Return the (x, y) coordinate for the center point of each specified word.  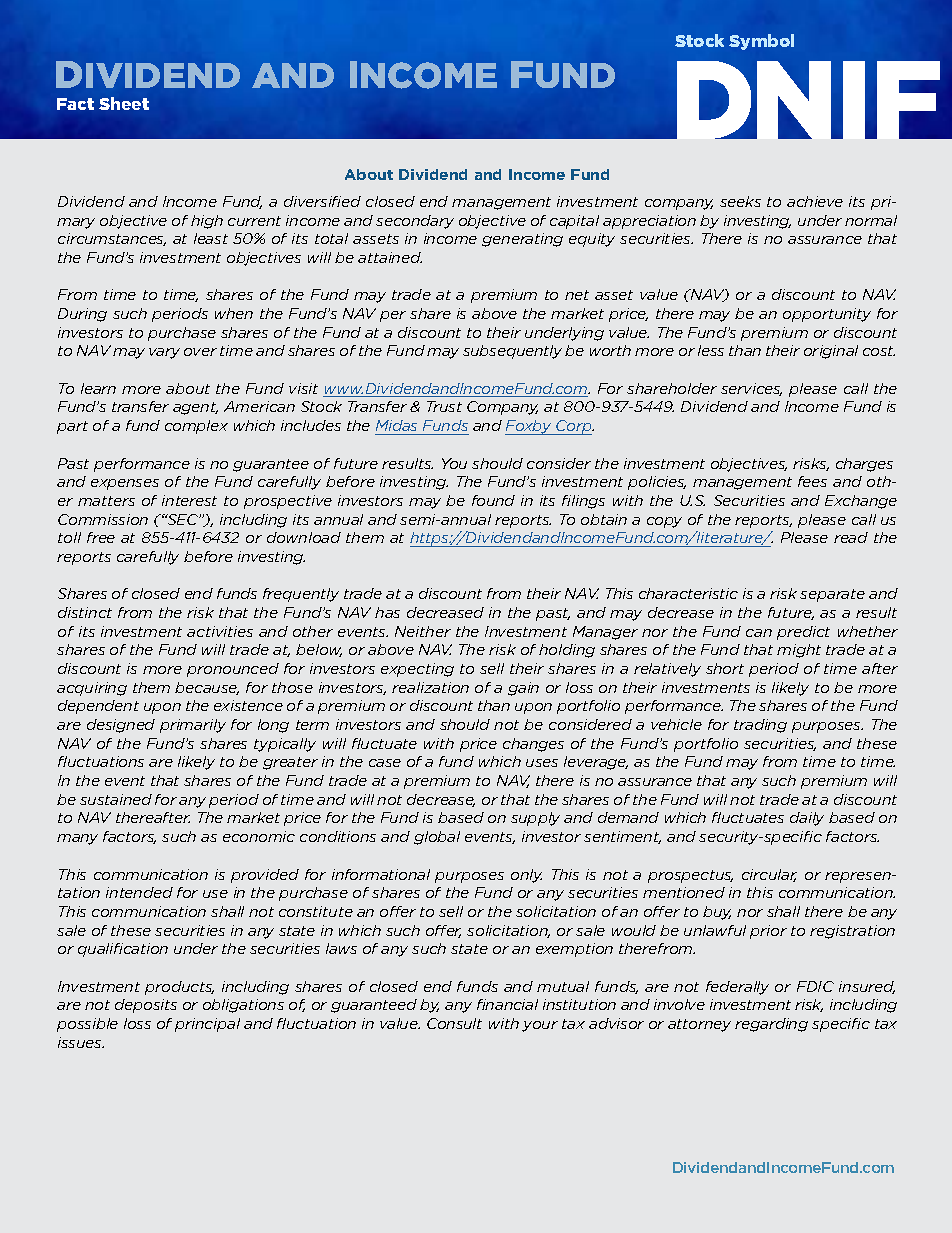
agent (195, 408)
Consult (454, 1023)
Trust (444, 406)
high (207, 222)
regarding (771, 1025)
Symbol (761, 42)
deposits (146, 1006)
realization (430, 687)
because (207, 688)
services (751, 389)
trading (760, 726)
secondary (415, 222)
